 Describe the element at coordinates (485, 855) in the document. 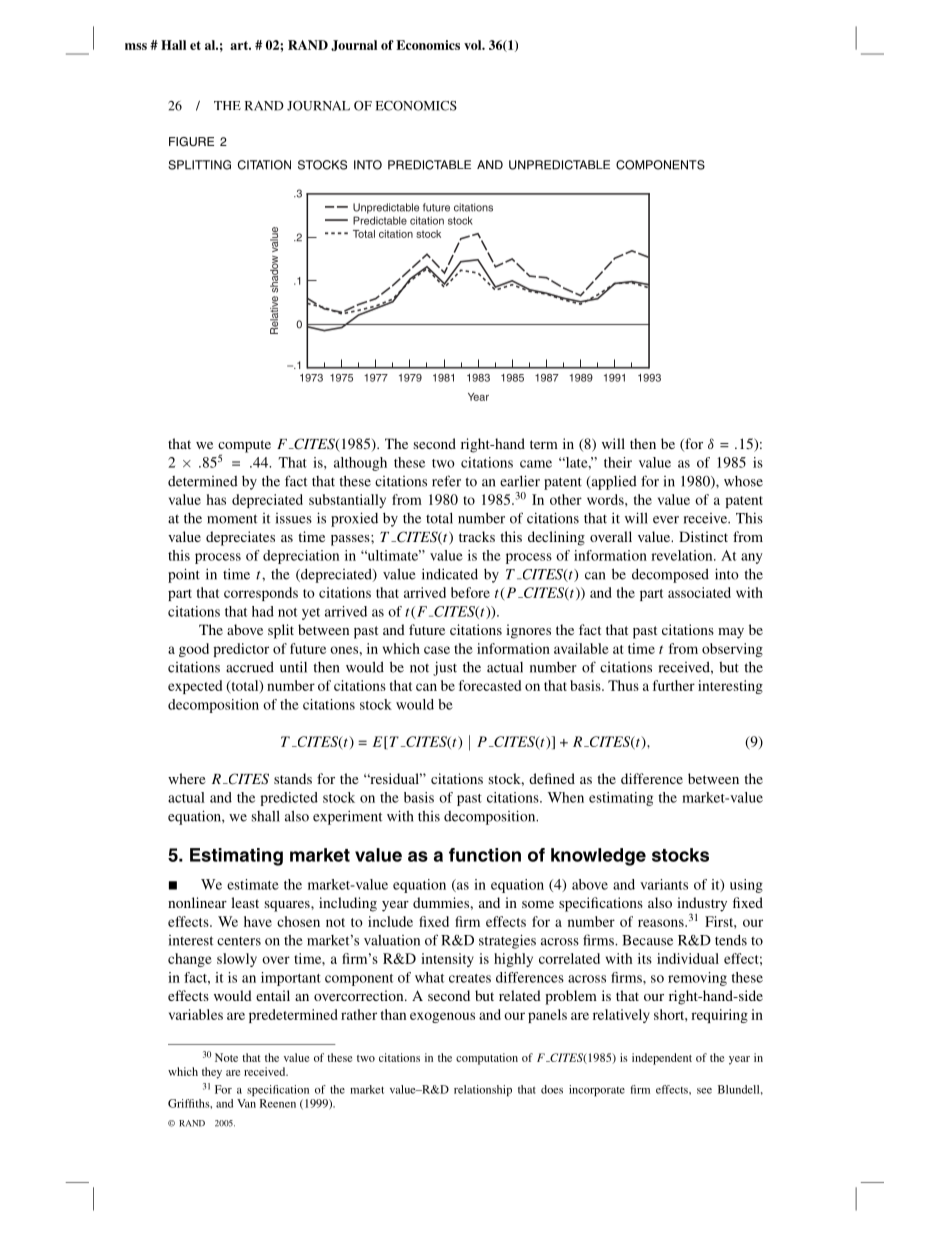

I see `function` at that location.
